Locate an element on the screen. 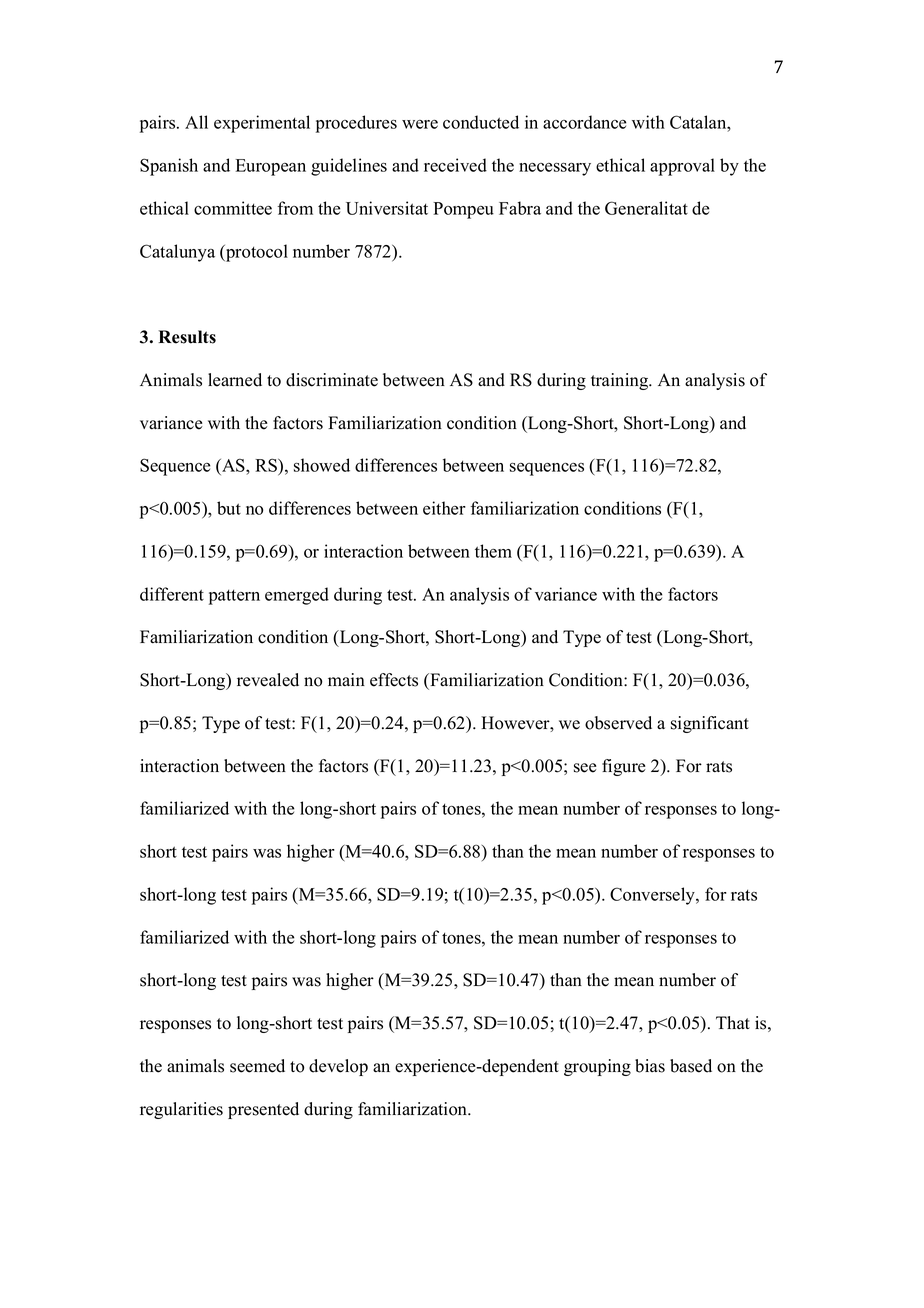  approval is located at coordinates (682, 167).
